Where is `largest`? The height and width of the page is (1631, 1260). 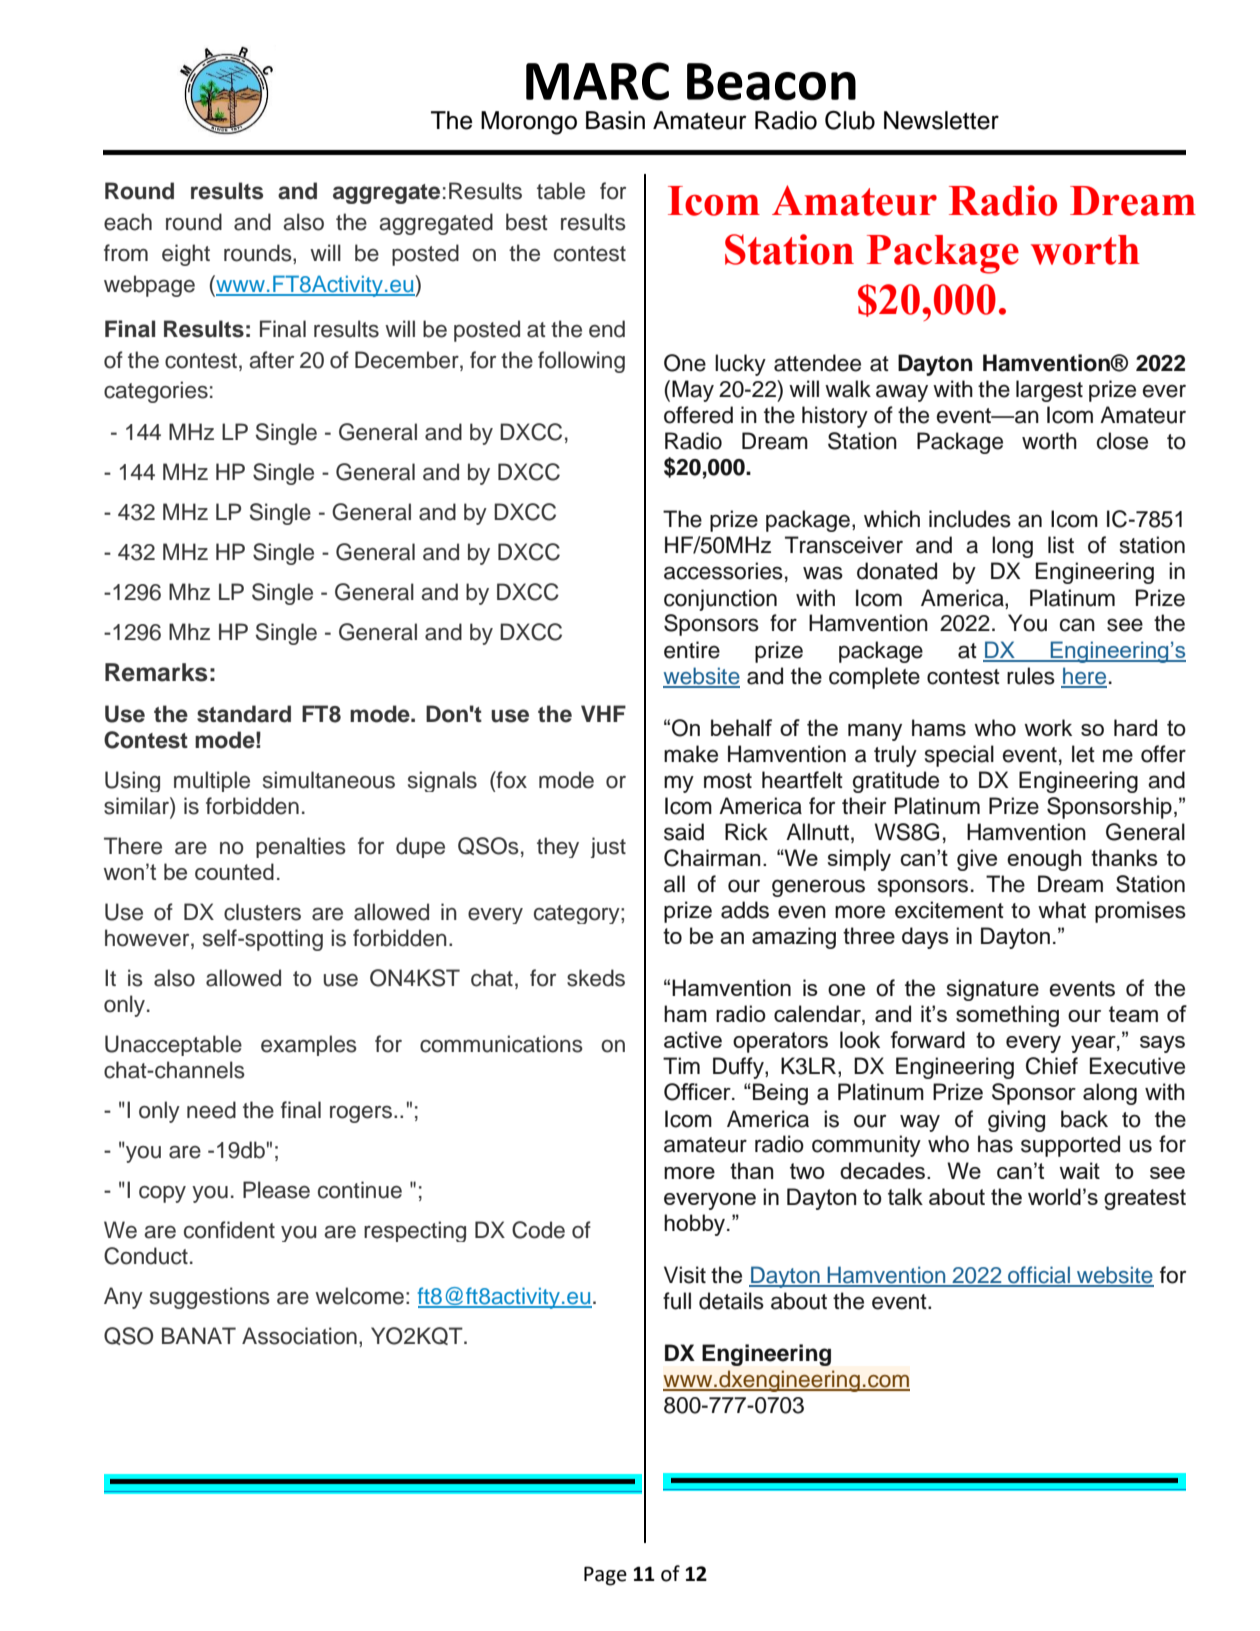 largest is located at coordinates (1049, 391).
